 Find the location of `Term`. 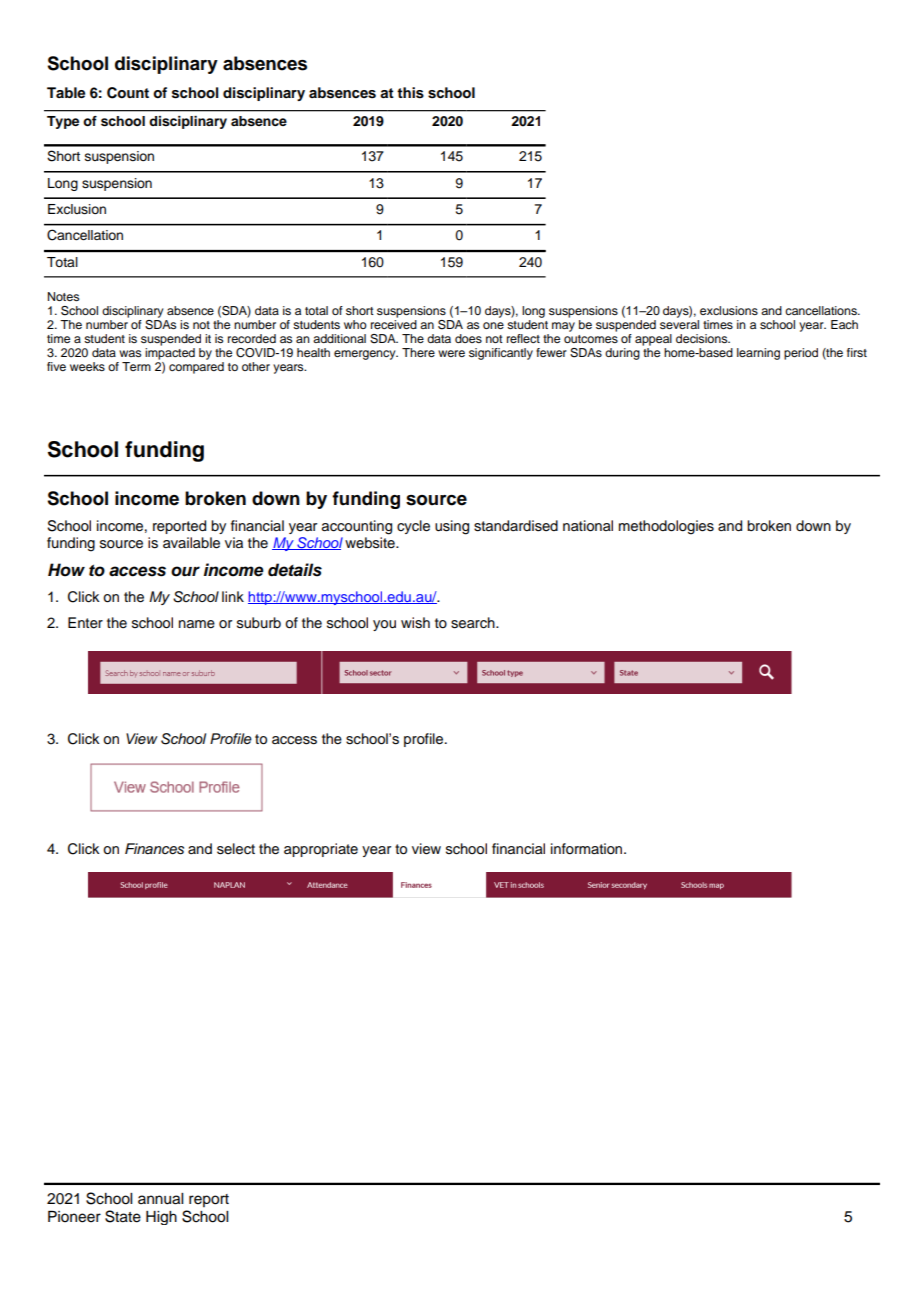

Term is located at coordinates (136, 366).
